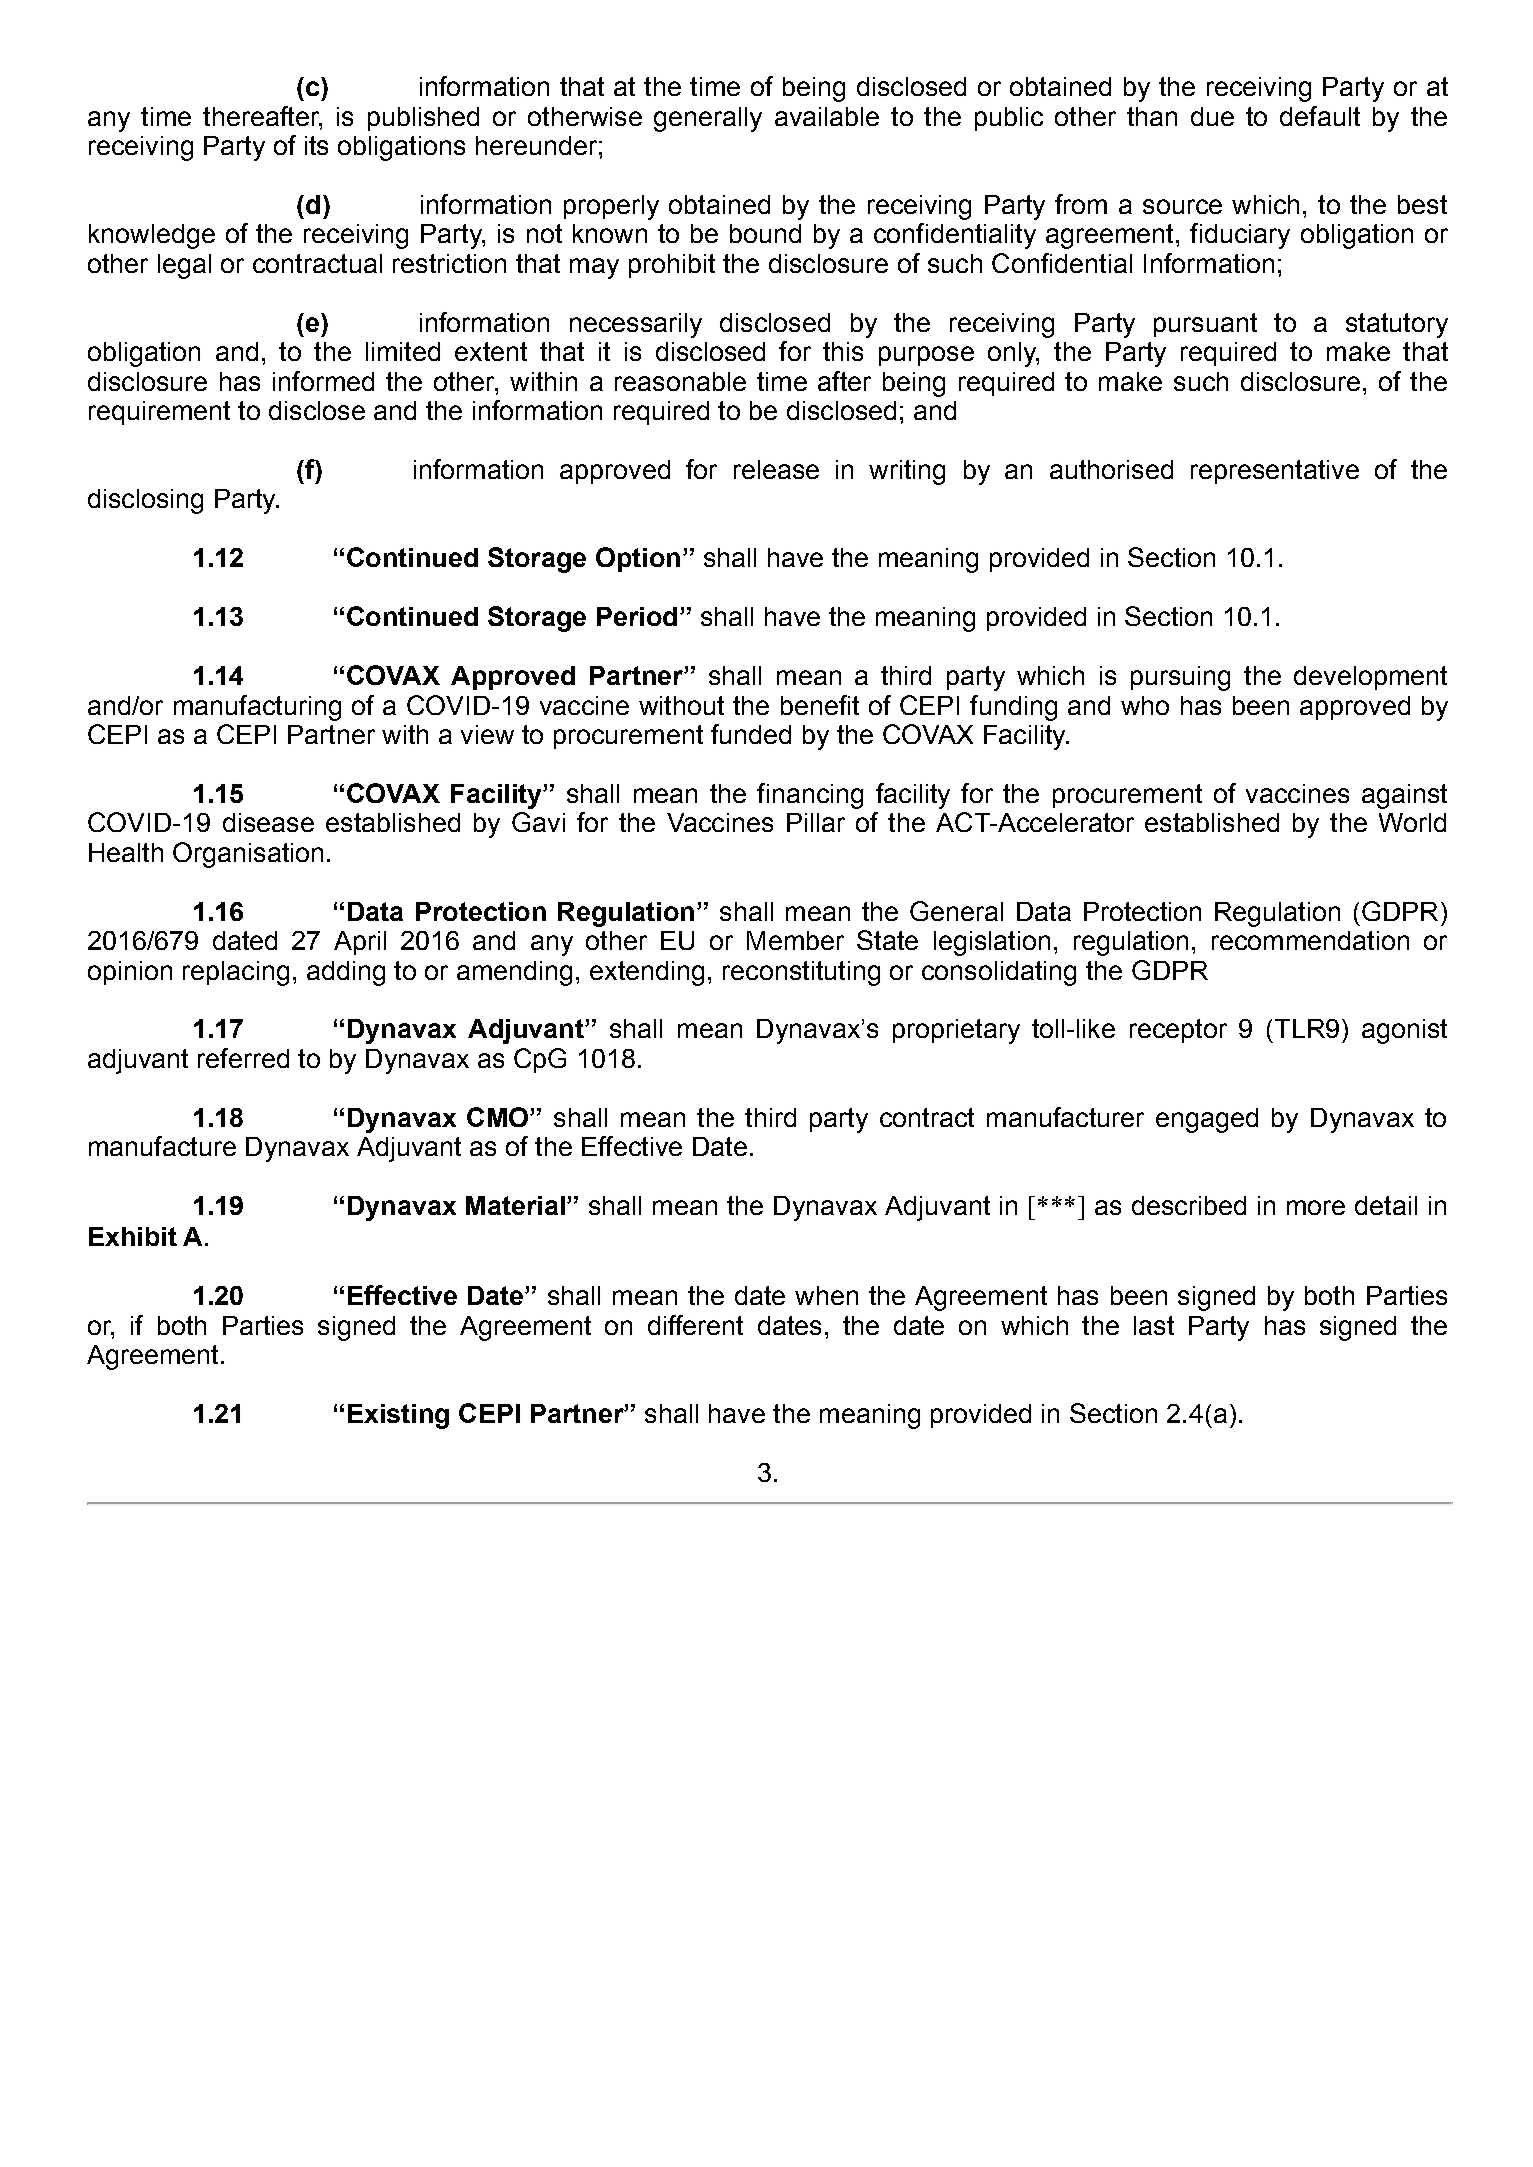  Describe the element at coordinates (1404, 796) in the screenshot. I see `against` at that location.
